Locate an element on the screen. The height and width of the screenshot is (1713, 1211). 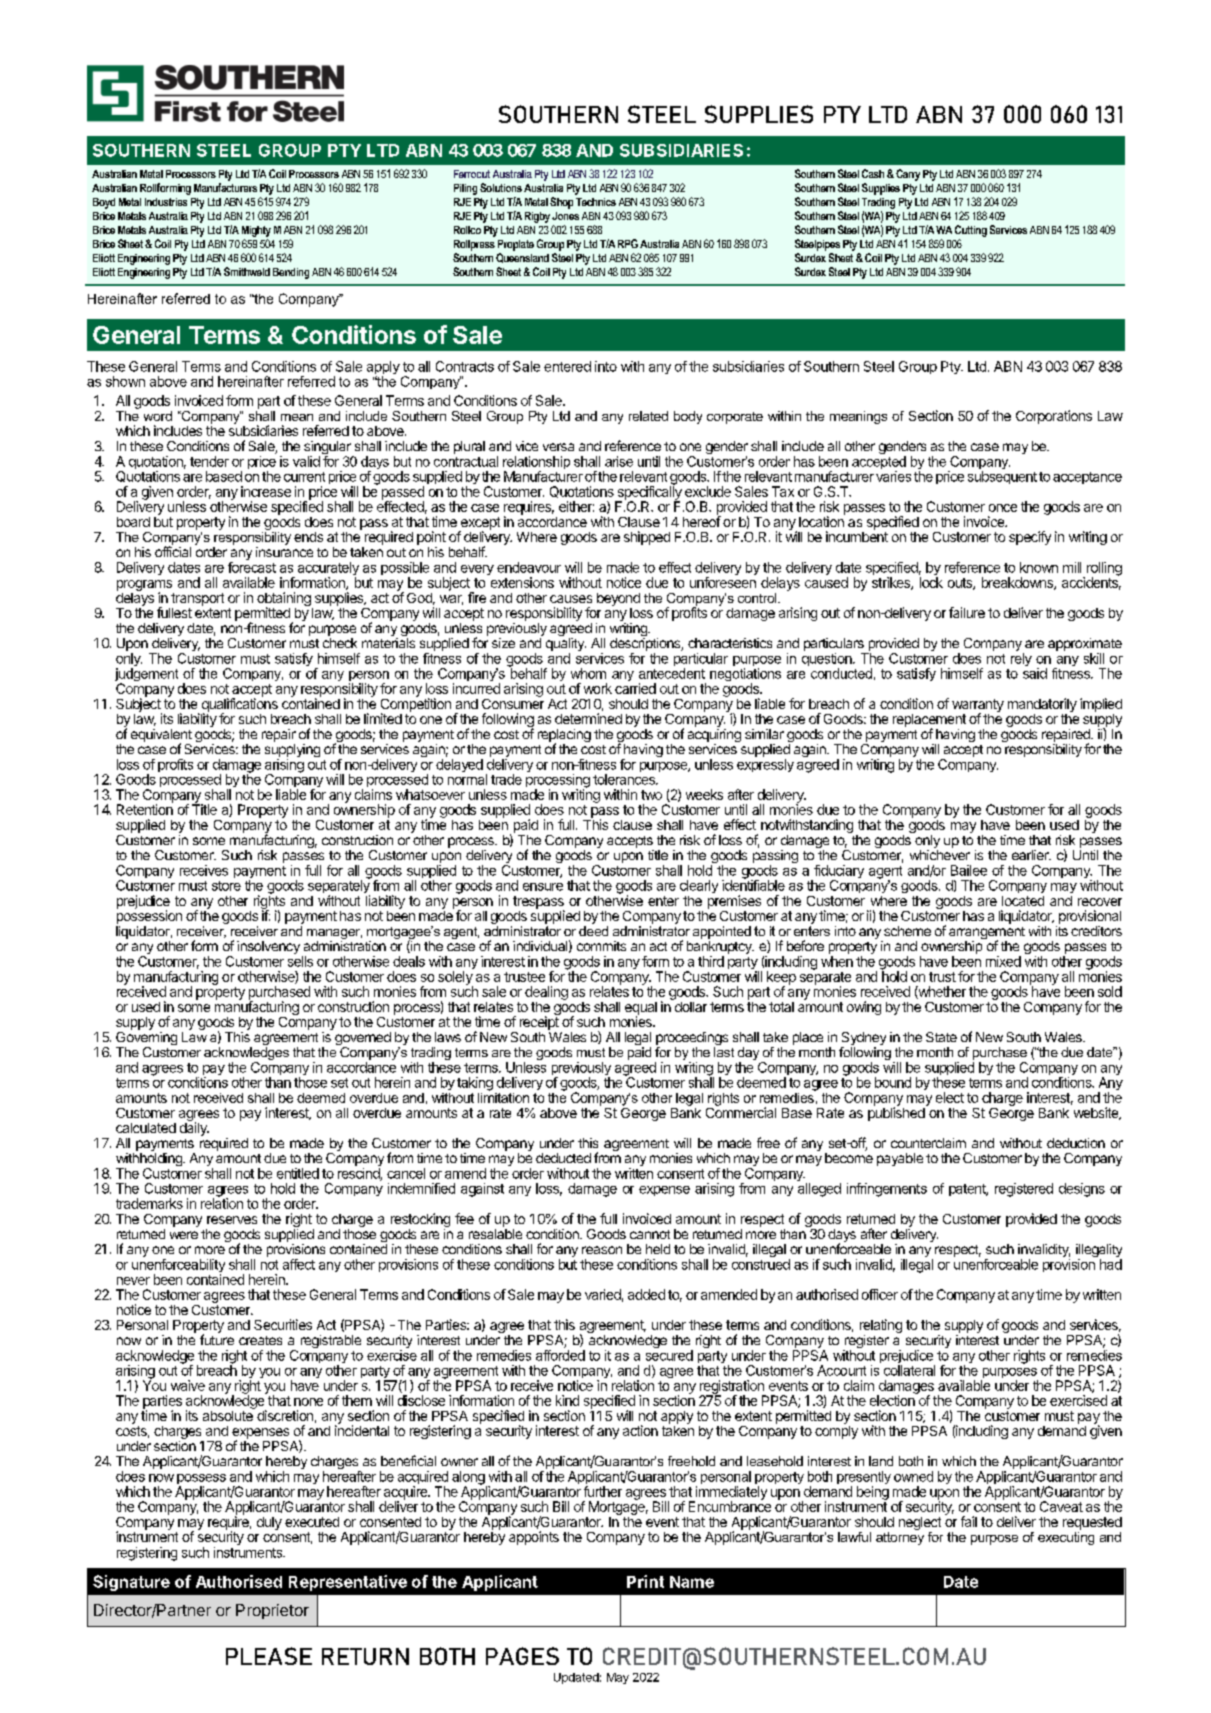
warranty is located at coordinates (978, 706).
